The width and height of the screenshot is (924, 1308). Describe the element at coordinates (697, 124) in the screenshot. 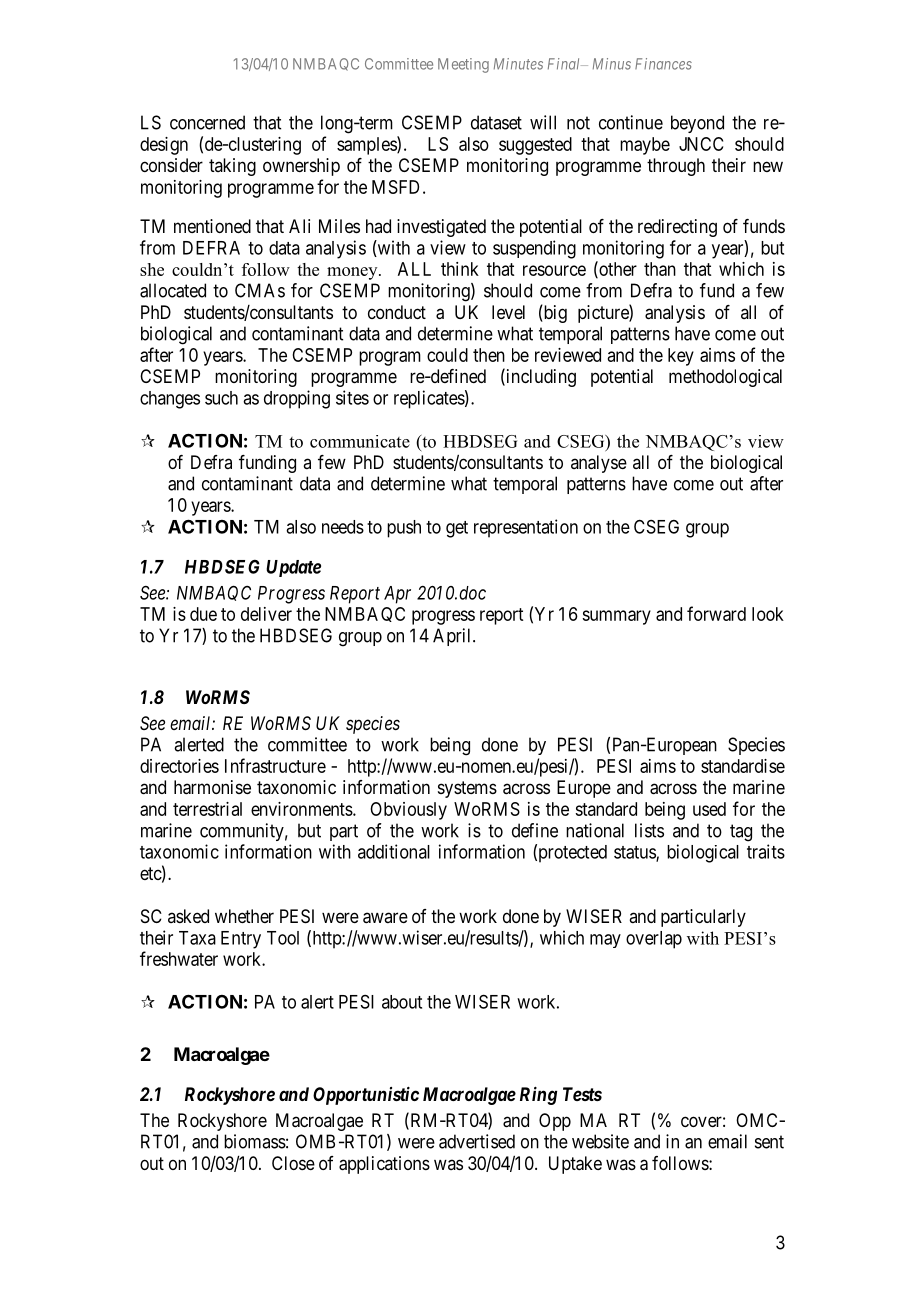

I see `beyond` at that location.
